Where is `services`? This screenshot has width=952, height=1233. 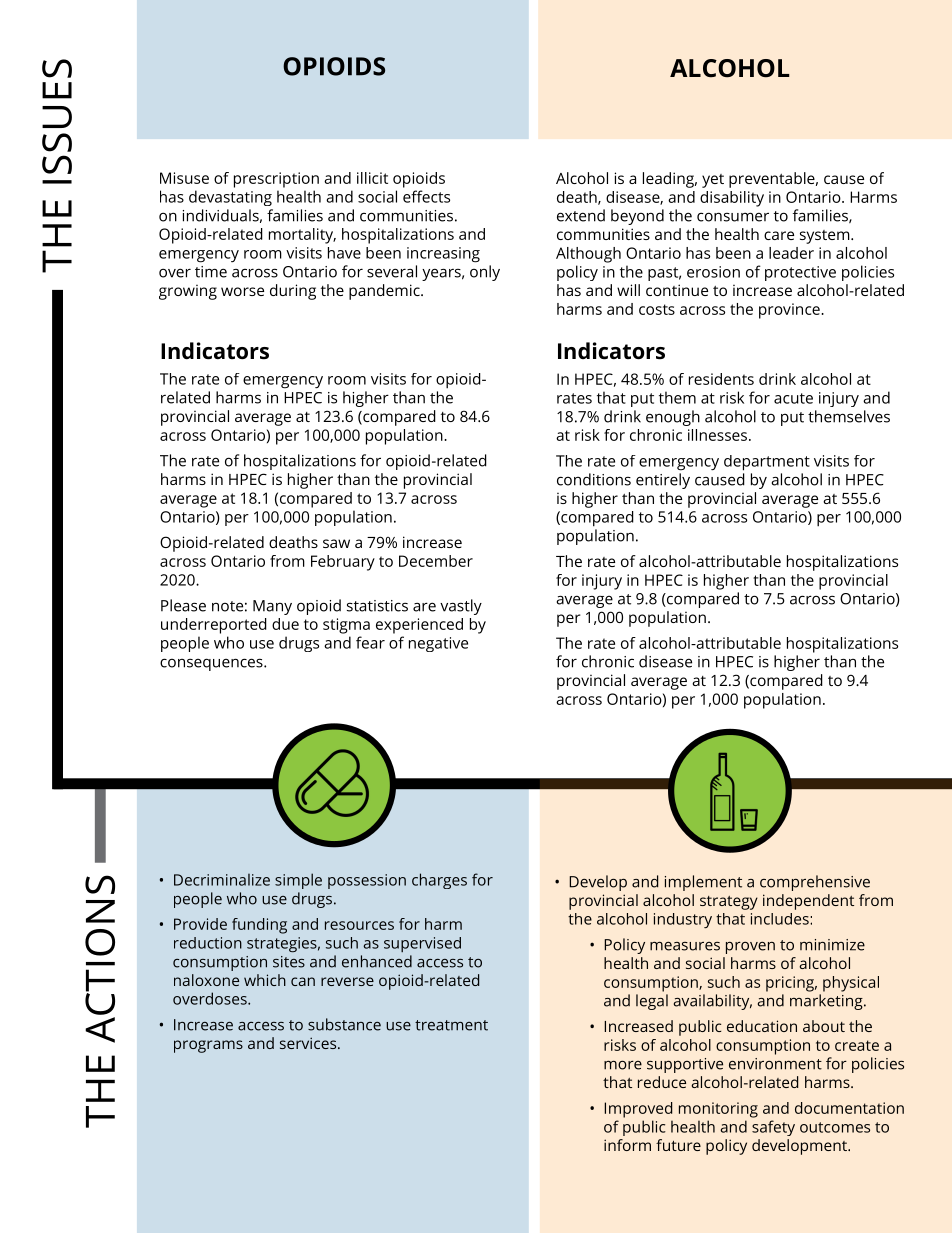 services is located at coordinates (309, 1043).
